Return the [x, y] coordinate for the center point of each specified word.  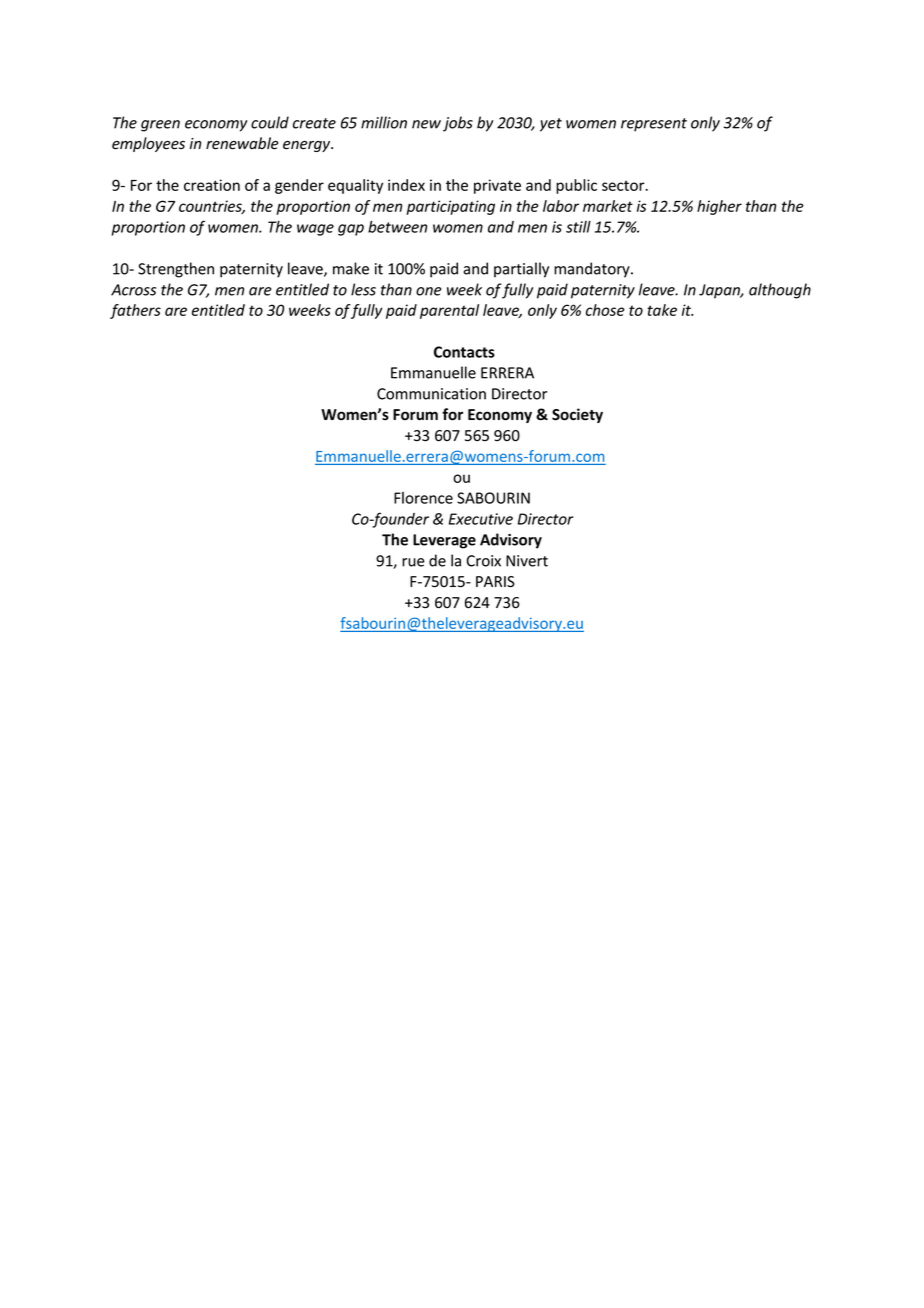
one [429, 291]
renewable [242, 143]
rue [413, 562]
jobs [458, 124]
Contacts [464, 352]
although [780, 291]
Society [577, 415]
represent [654, 125]
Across [133, 290]
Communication [431, 394]
